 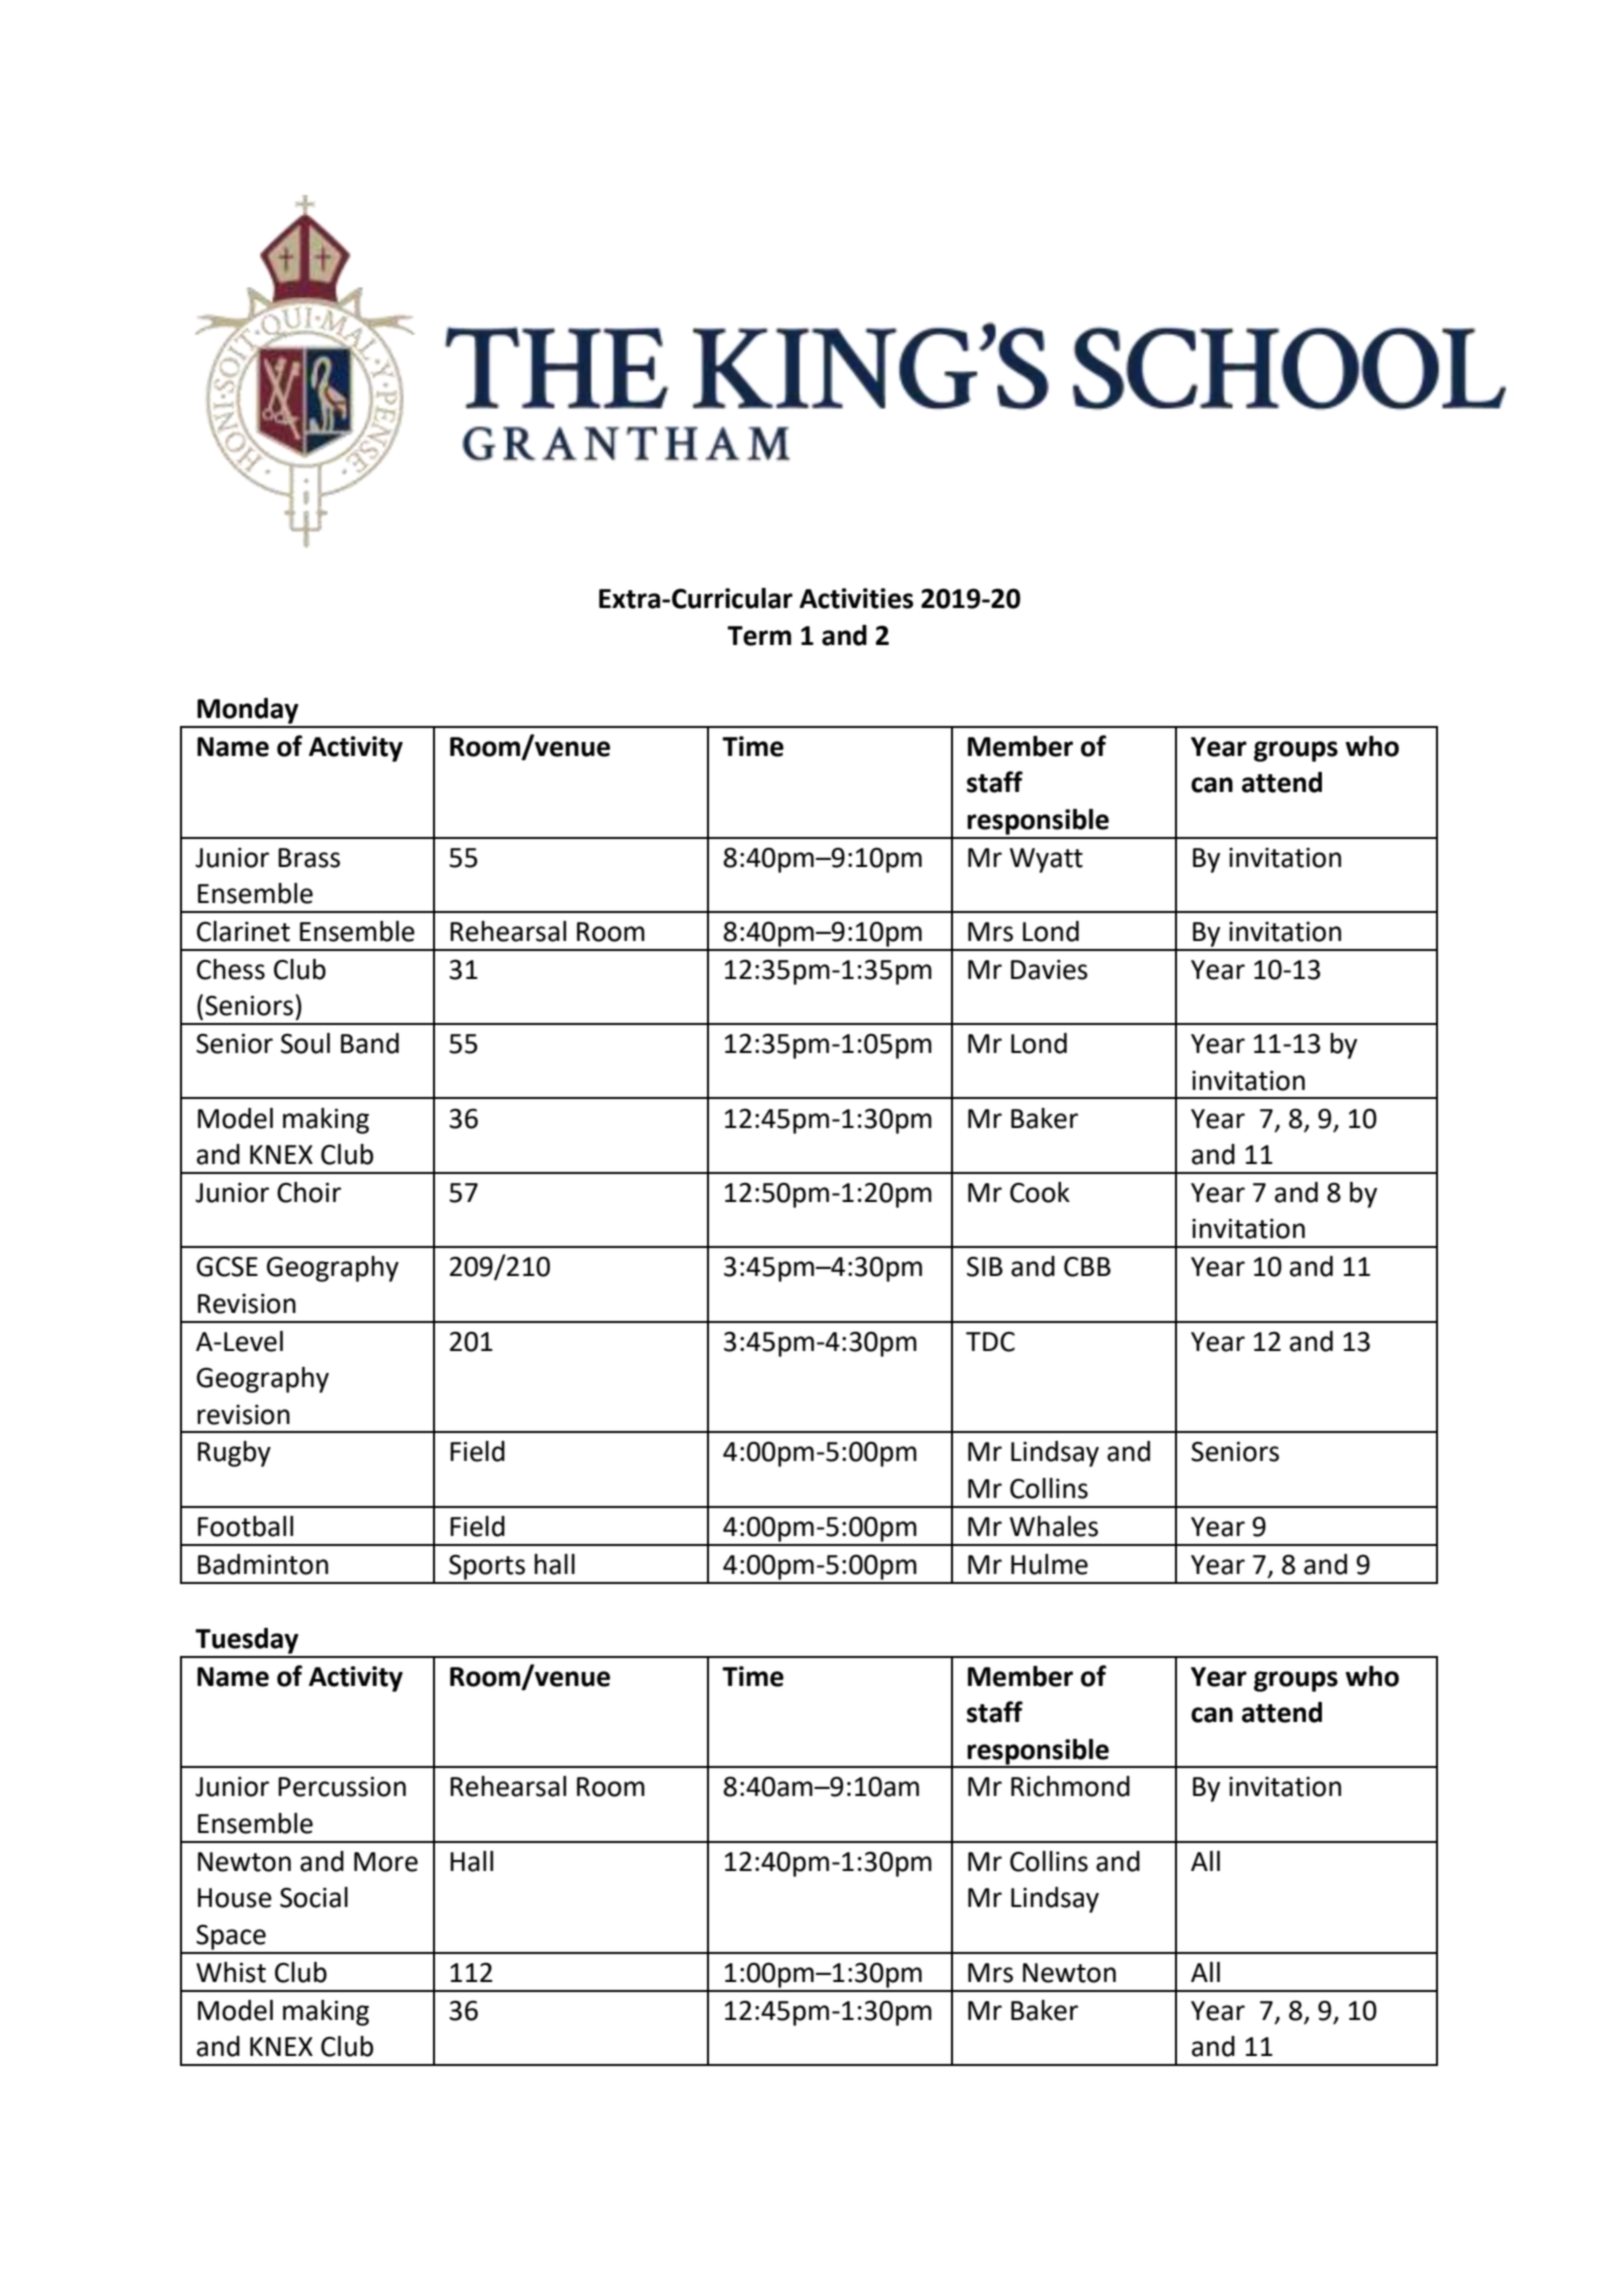 What do you see at coordinates (342, 1786) in the page?
I see `Percussion` at bounding box center [342, 1786].
